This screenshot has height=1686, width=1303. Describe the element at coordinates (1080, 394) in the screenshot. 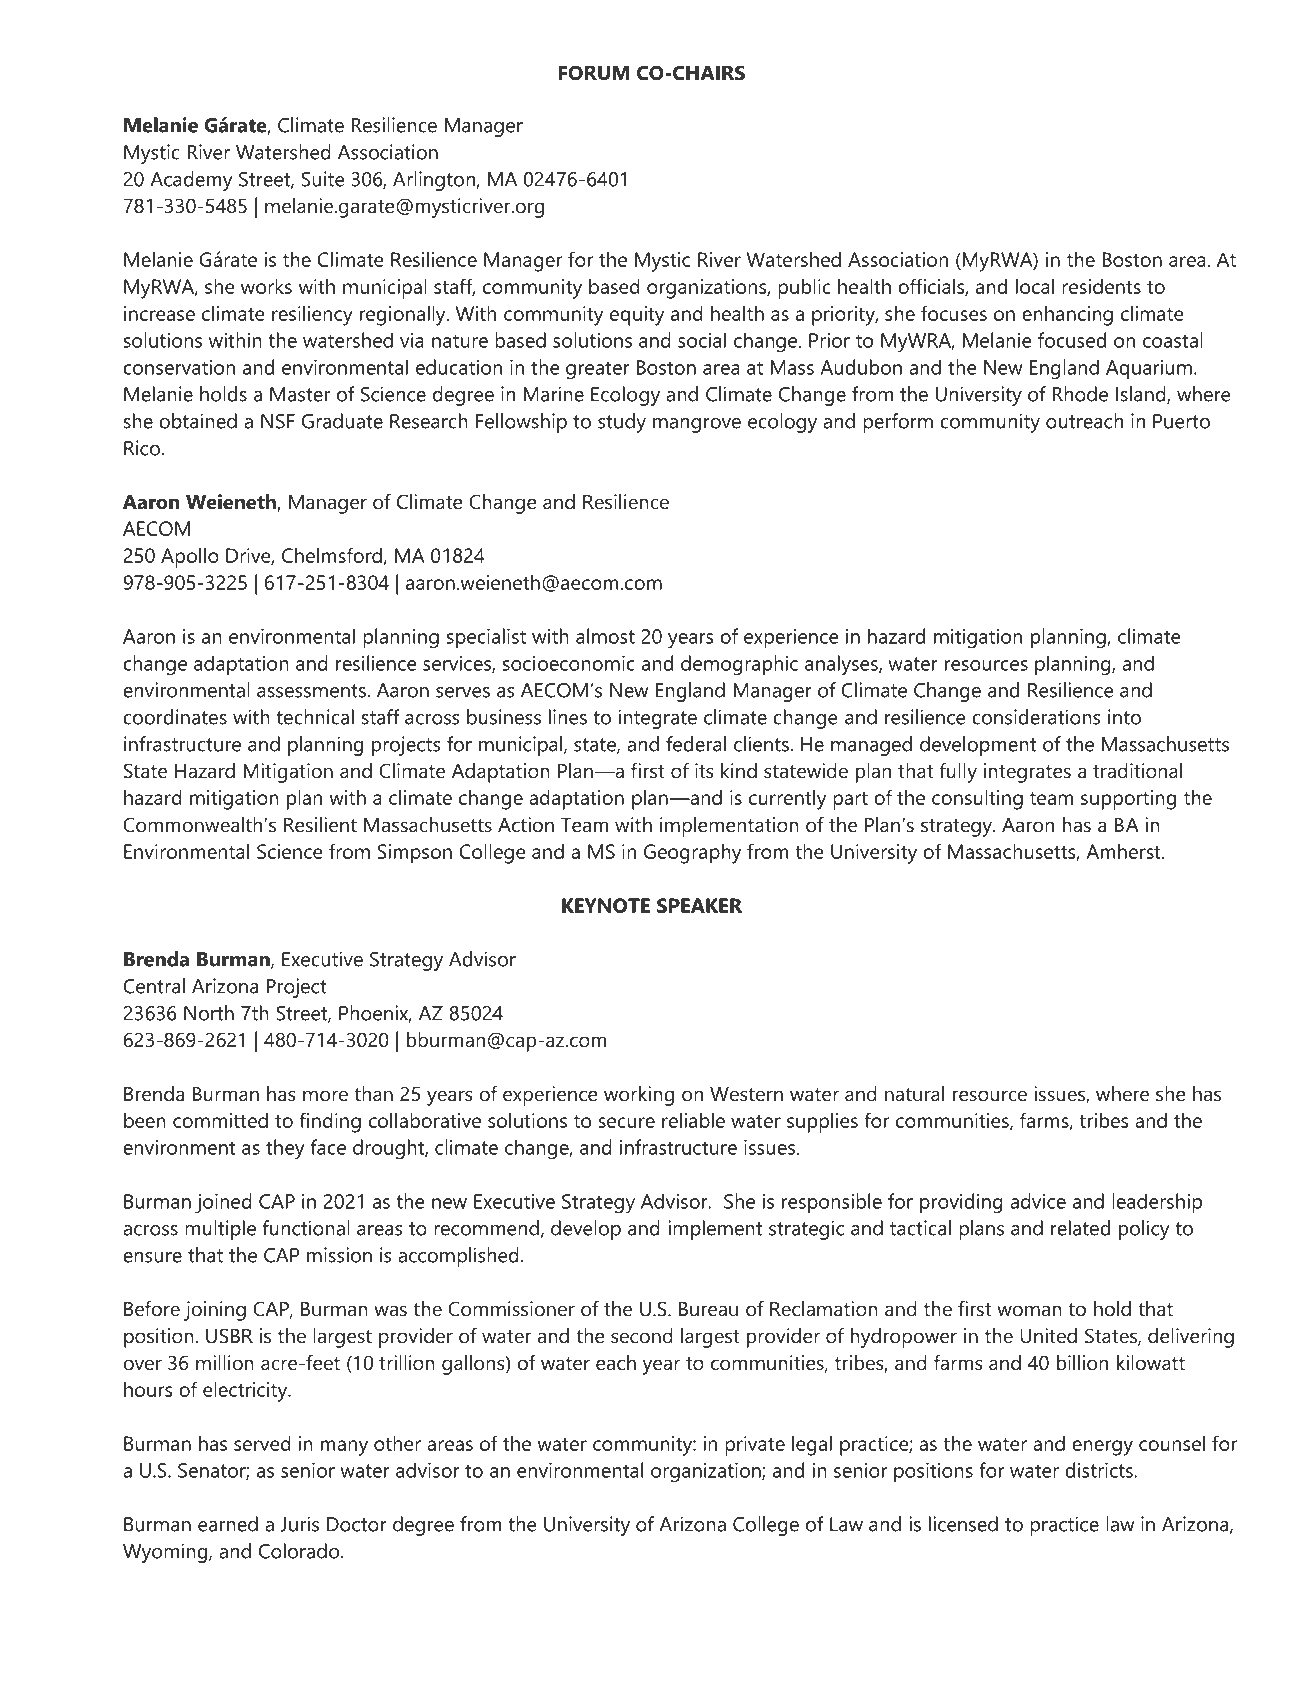

I see `Rhode` at that location.
